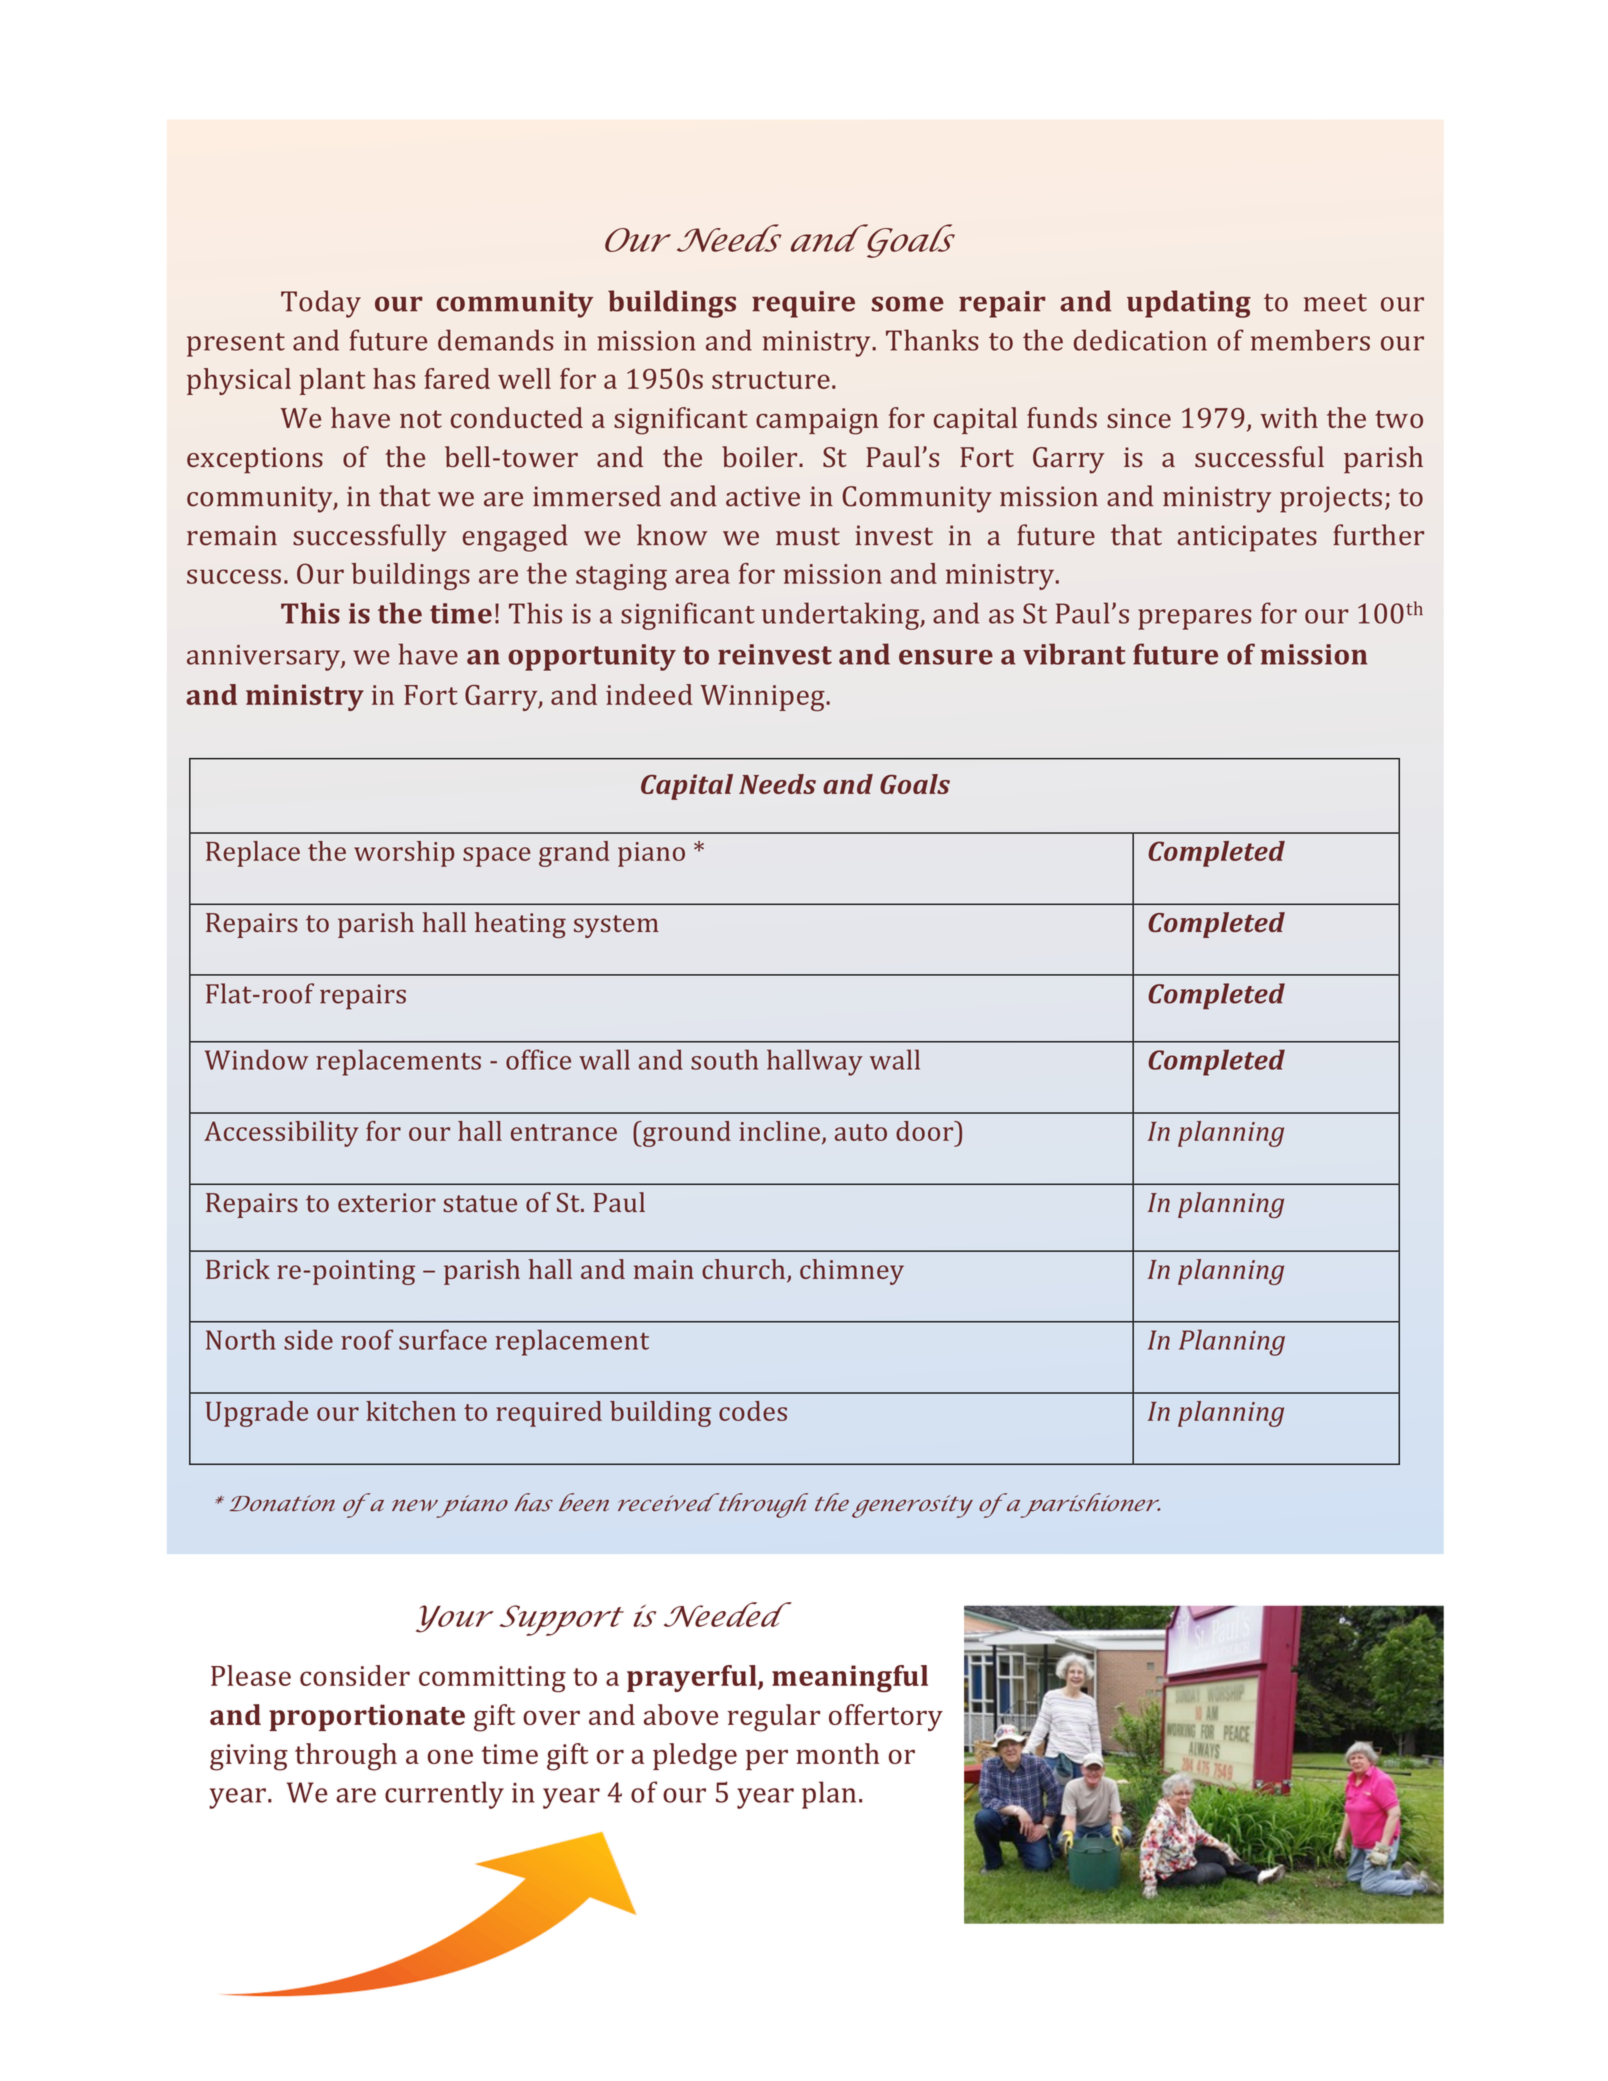 Image resolution: width=1608 pixels, height=2081 pixels. What do you see at coordinates (321, 304) in the document?
I see `Today` at bounding box center [321, 304].
